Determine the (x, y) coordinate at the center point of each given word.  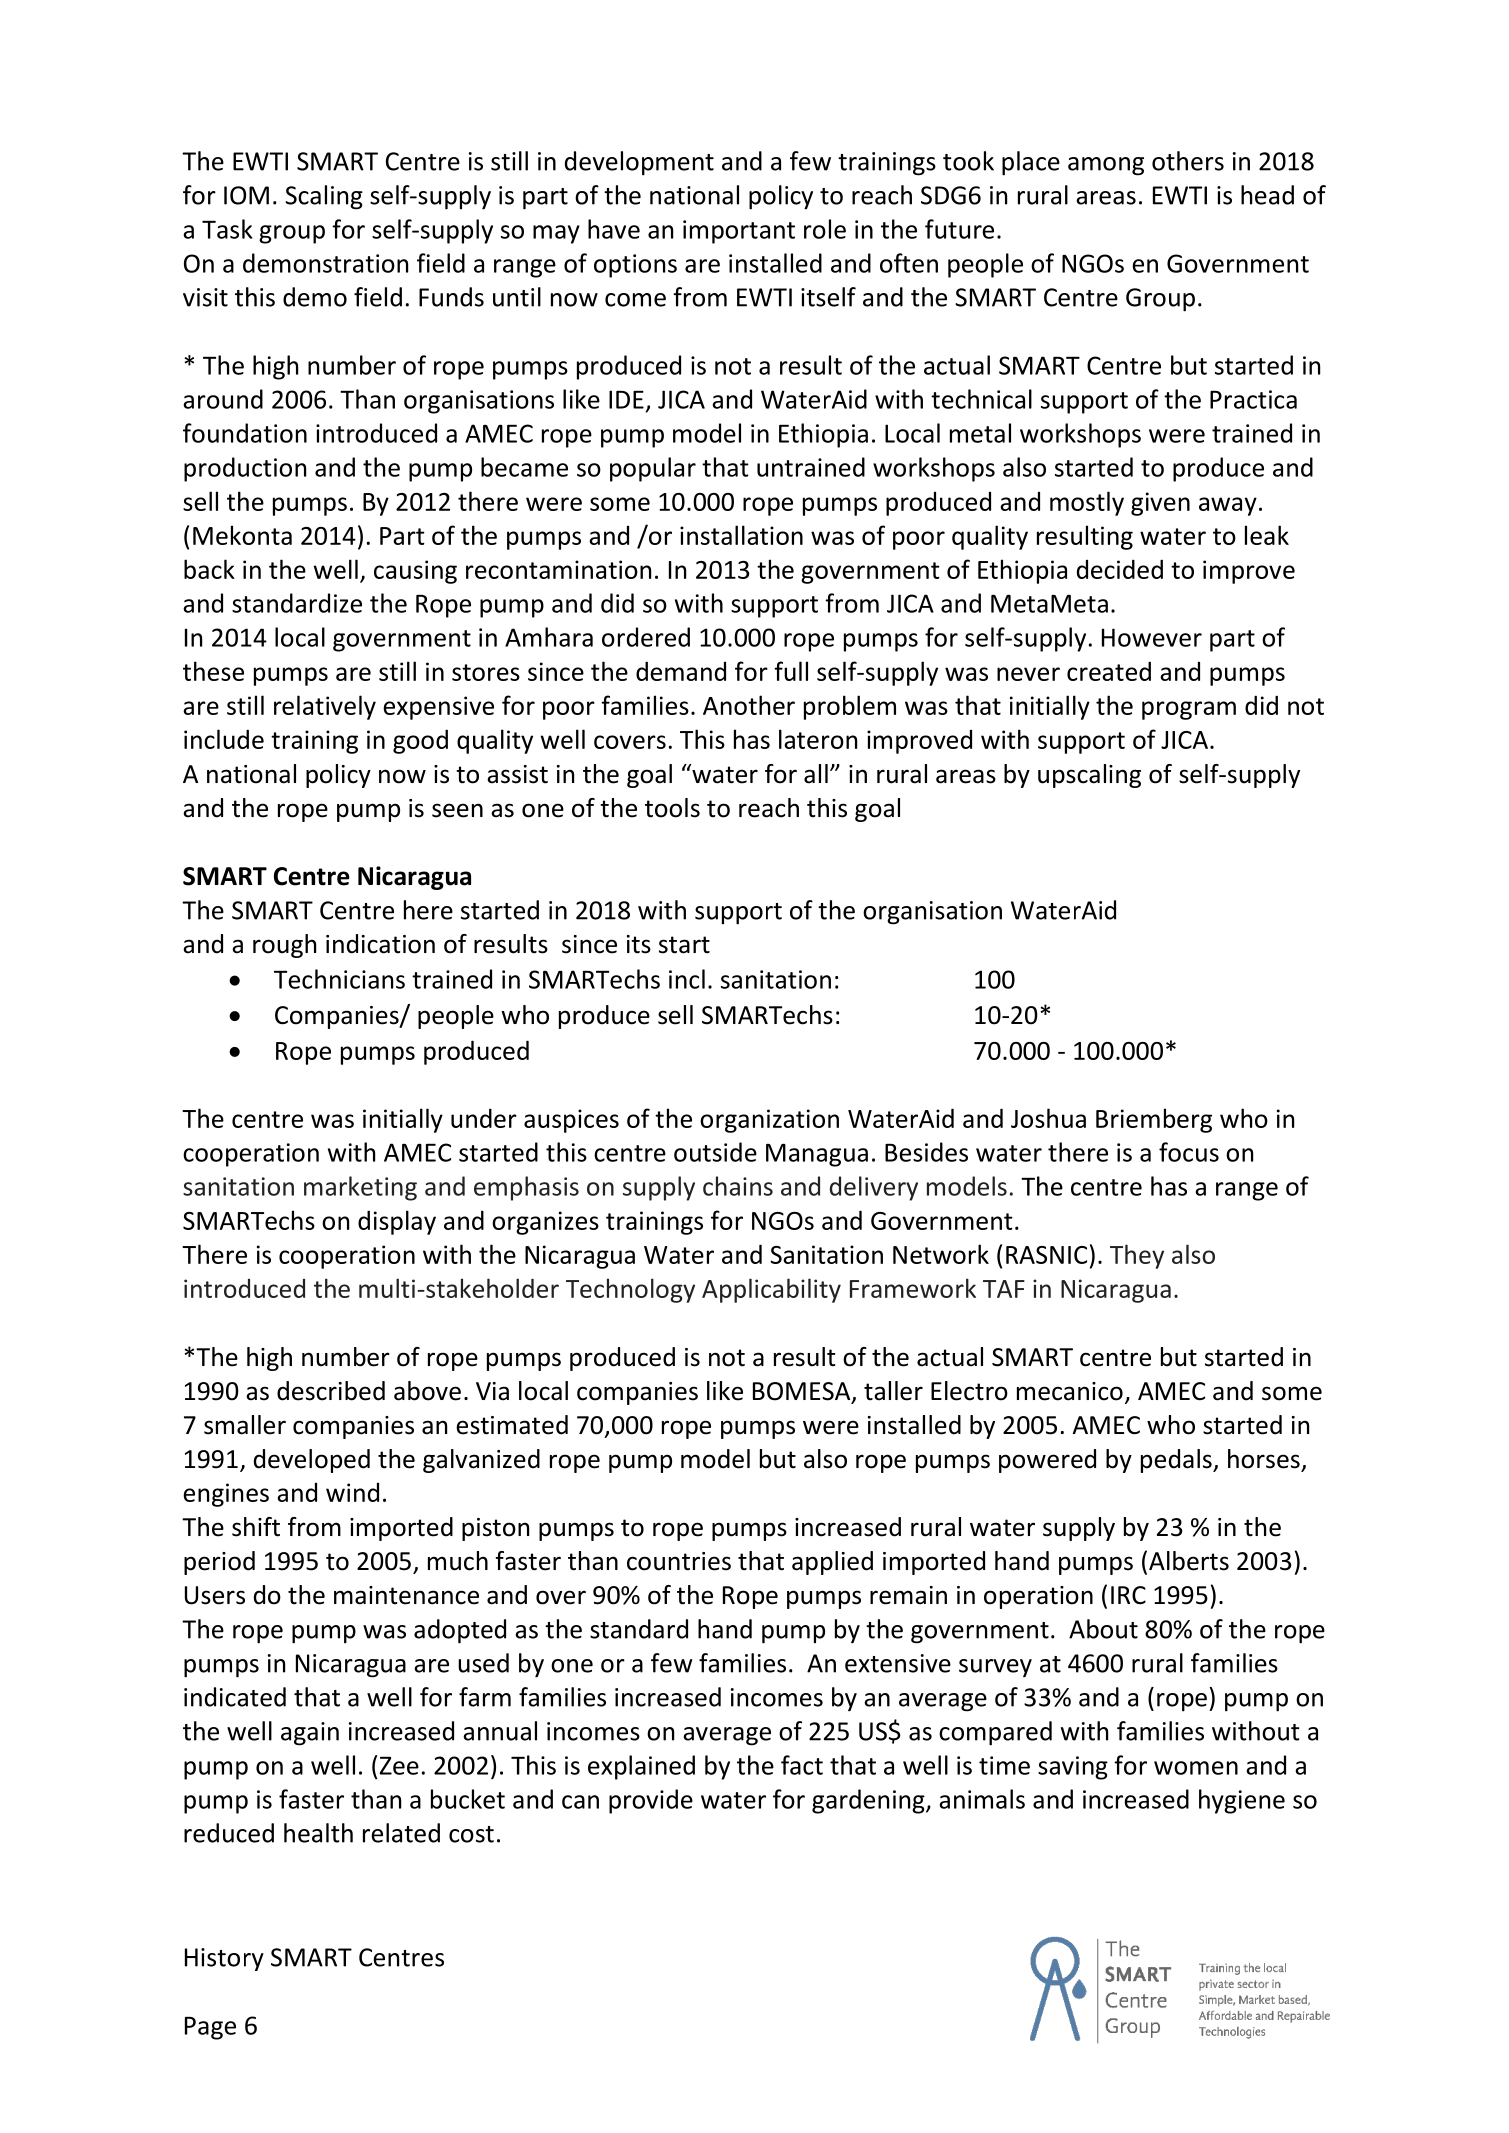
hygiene (1242, 1801)
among (1106, 166)
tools (672, 808)
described (331, 1391)
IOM (246, 195)
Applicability (771, 1290)
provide (651, 1801)
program (1189, 710)
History (224, 1959)
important (739, 232)
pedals (1177, 1461)
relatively (325, 707)
